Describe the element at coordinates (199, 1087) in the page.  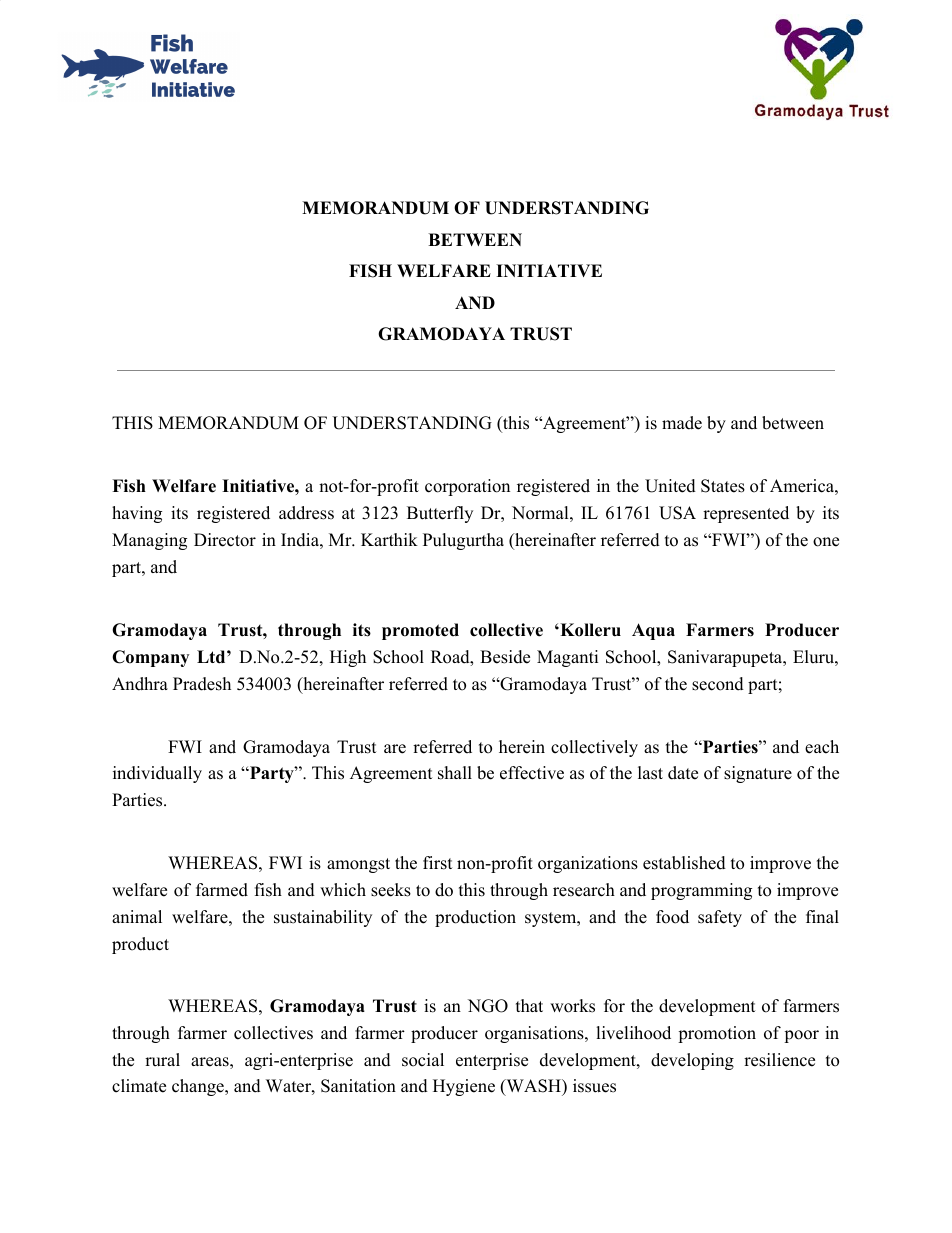
I see `change` at that location.
